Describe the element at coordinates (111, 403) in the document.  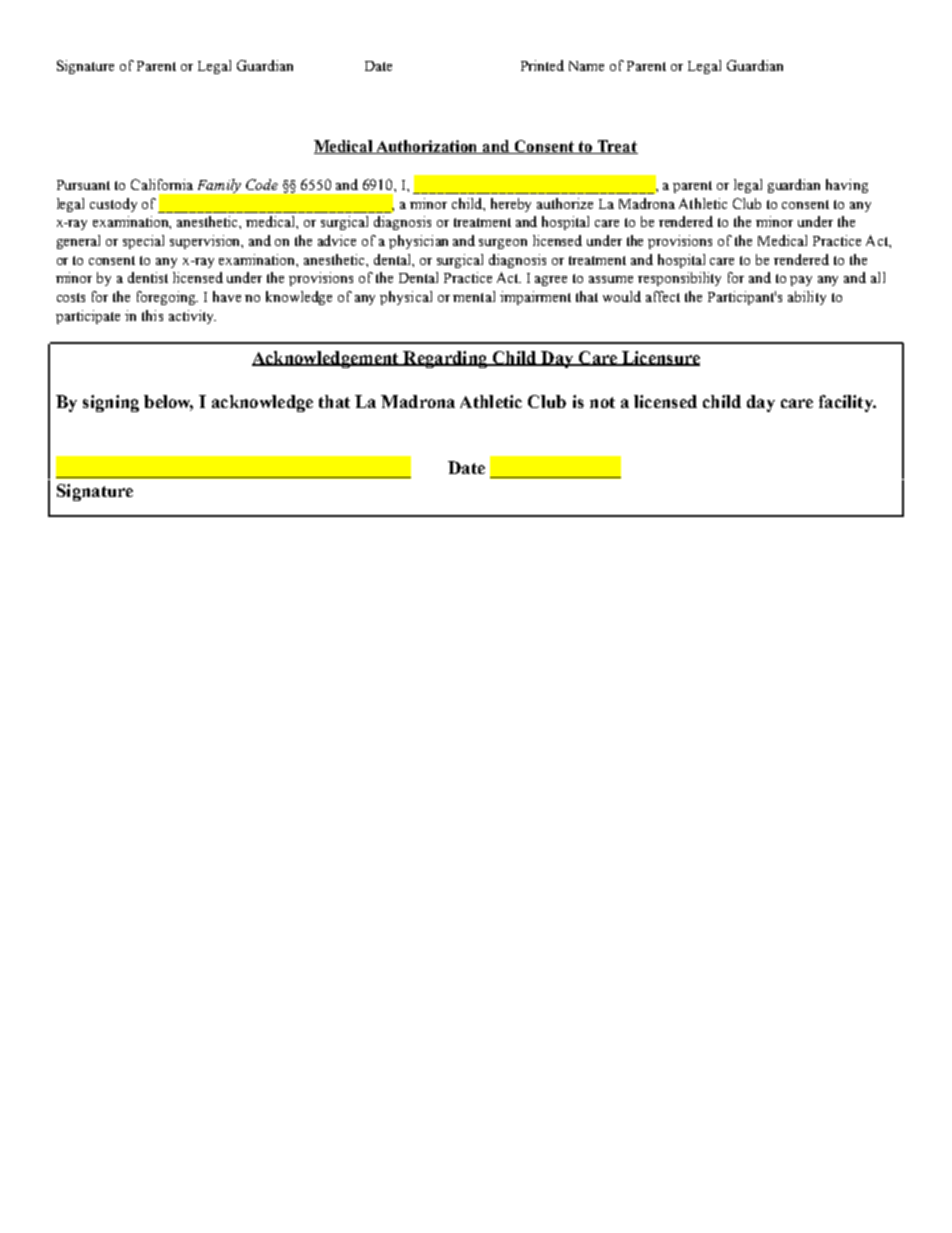
I see `signing` at that location.
